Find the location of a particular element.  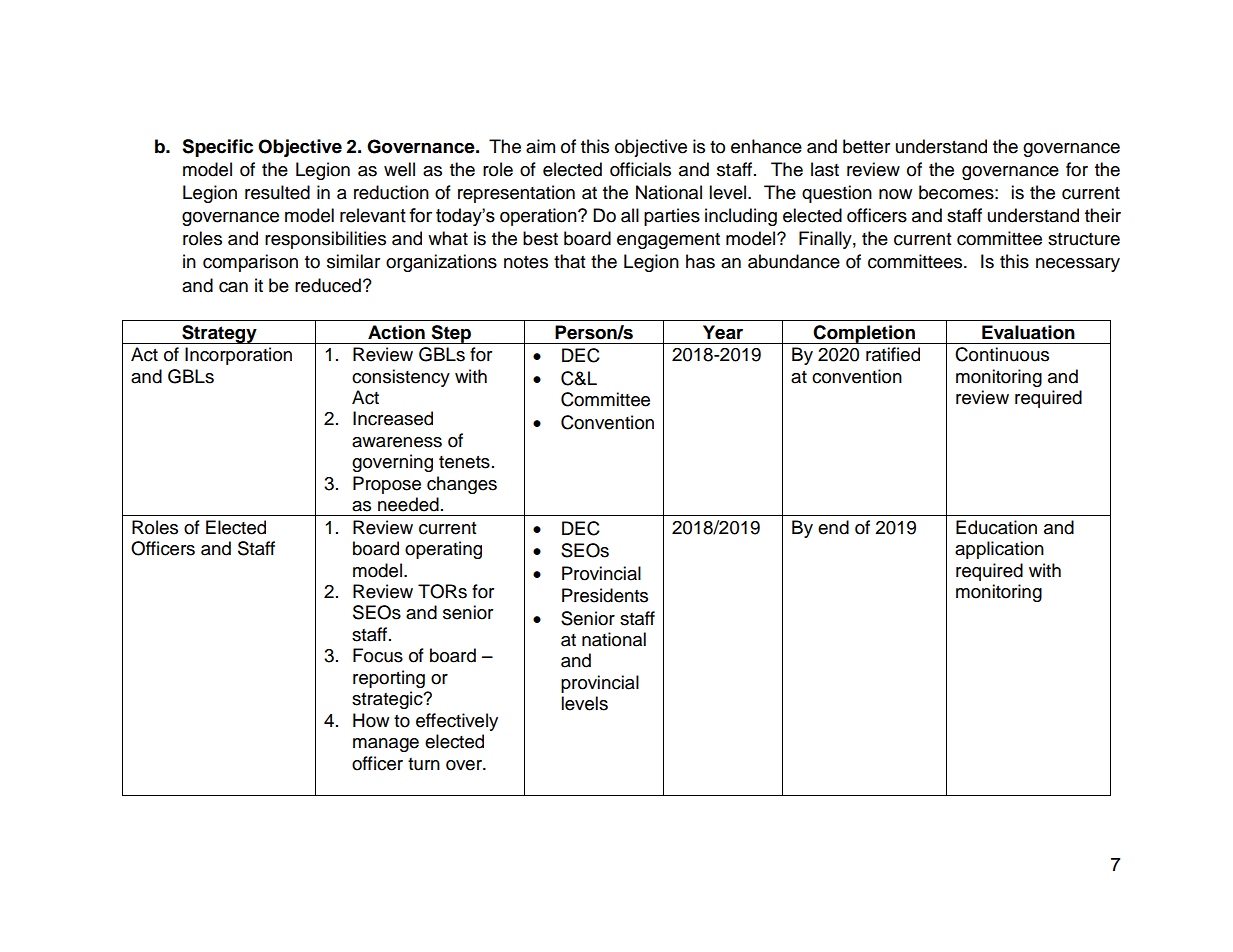

Education is located at coordinates (996, 527).
